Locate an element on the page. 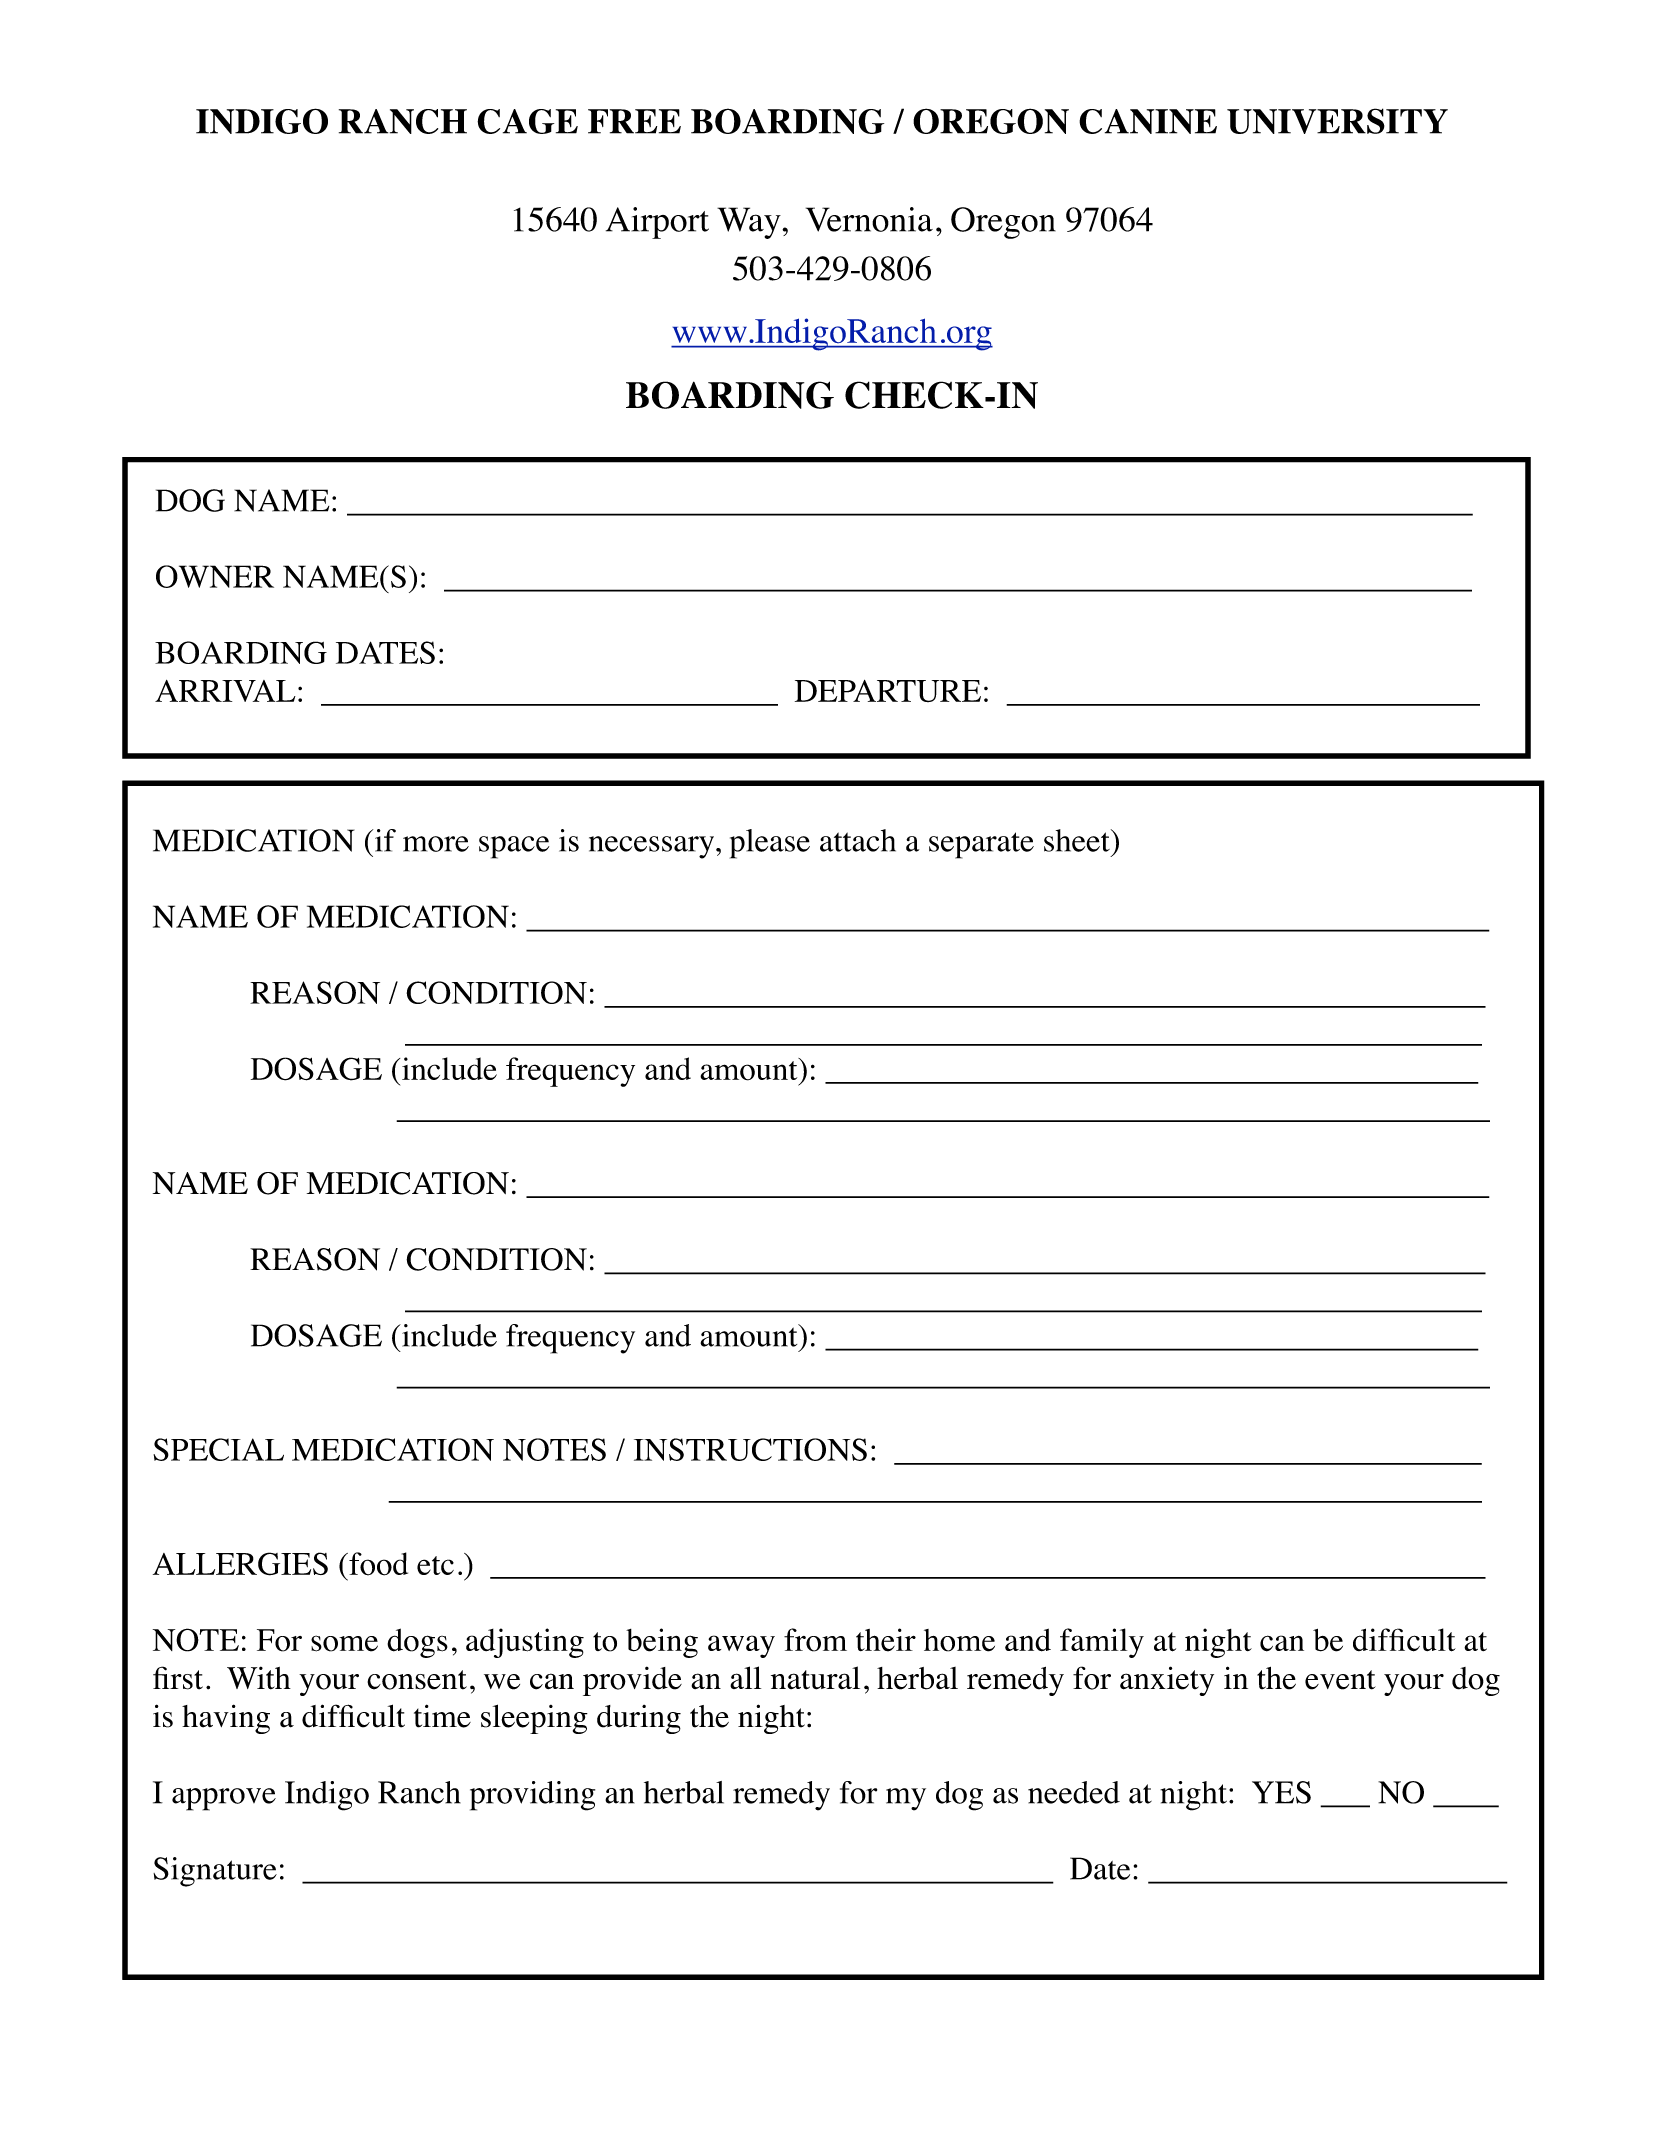  Airport is located at coordinates (657, 223).
